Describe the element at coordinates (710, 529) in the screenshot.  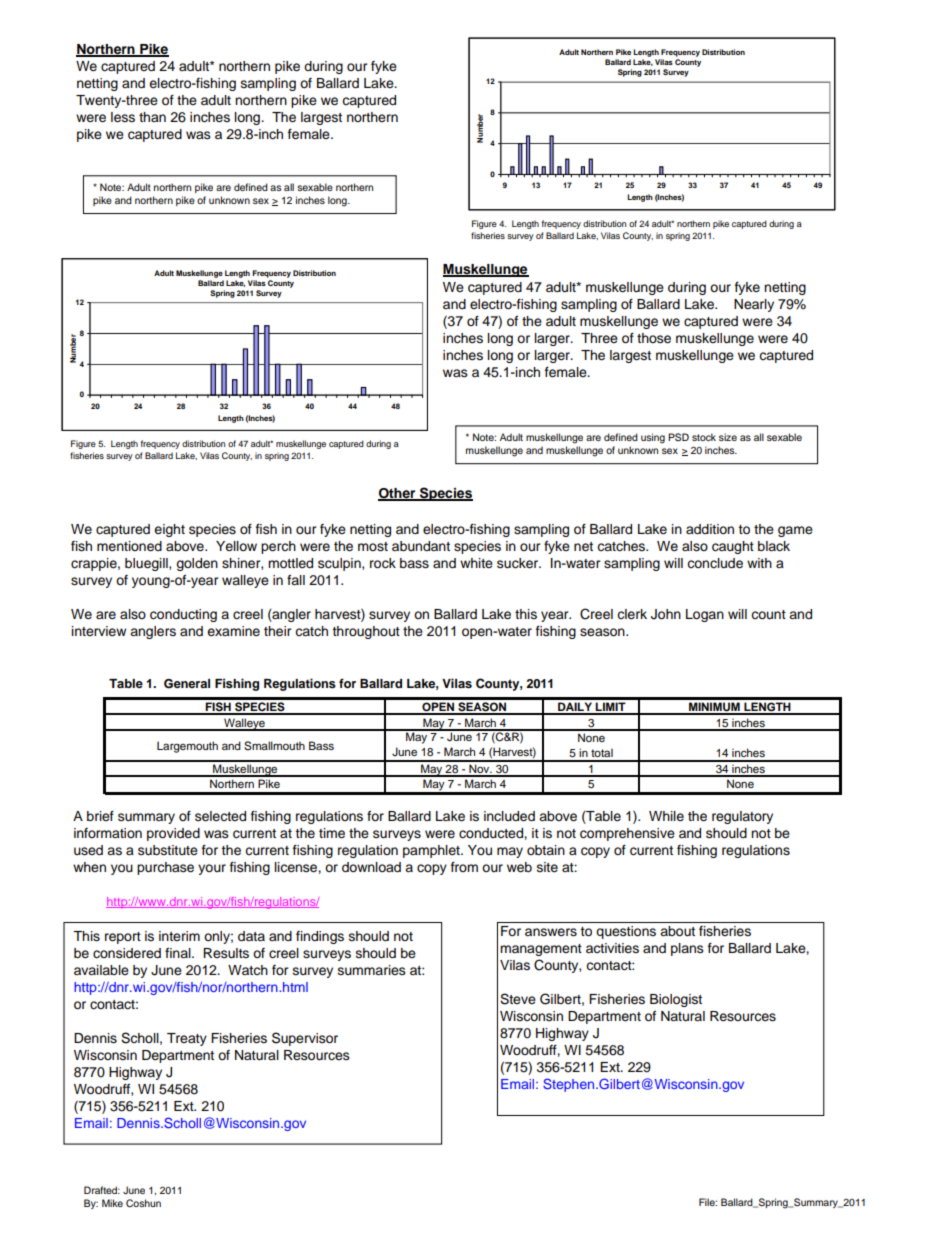
I see `addition` at that location.
